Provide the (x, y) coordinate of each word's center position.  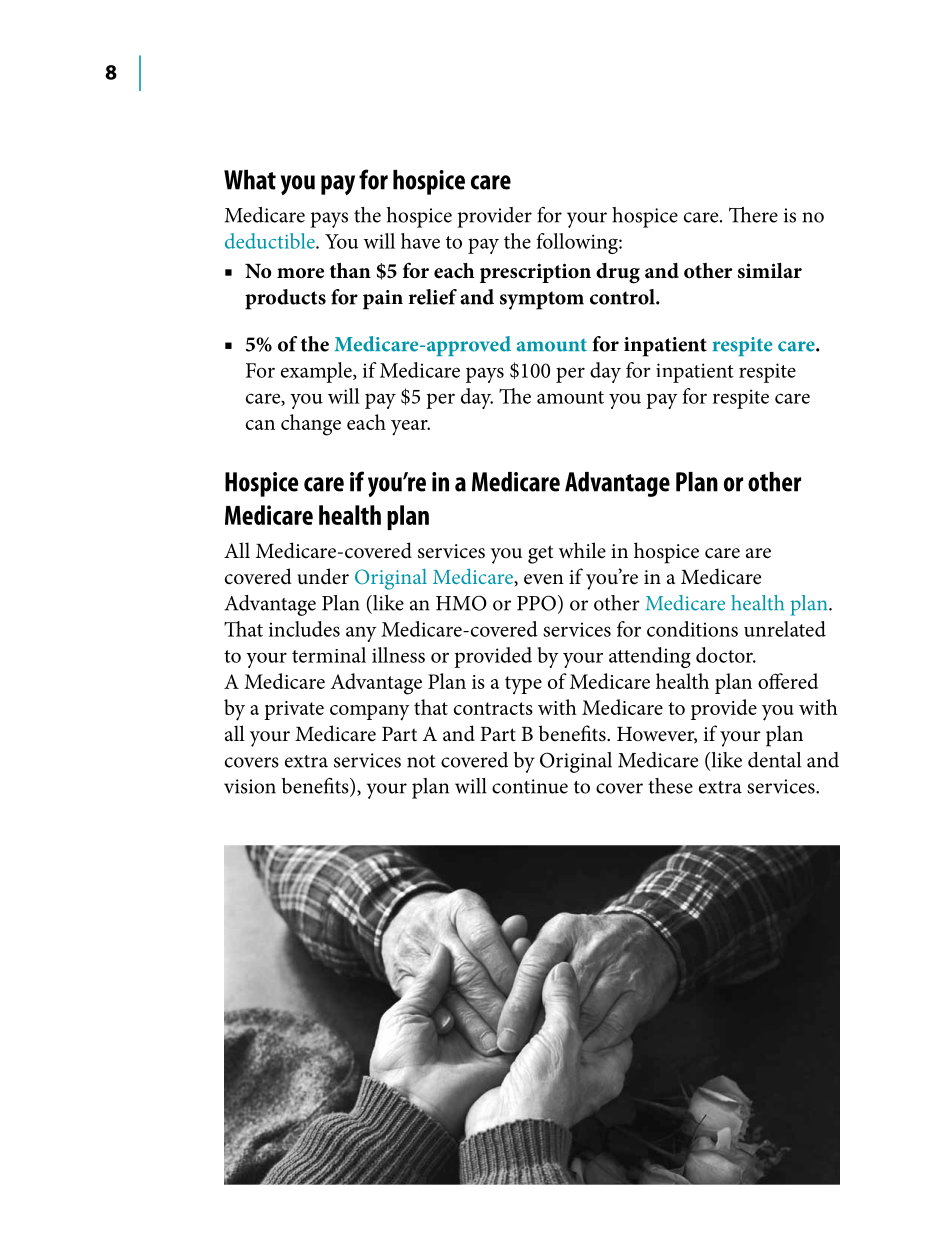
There (753, 215)
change (311, 425)
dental (774, 760)
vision (250, 786)
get (540, 554)
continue (530, 786)
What (250, 180)
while (582, 550)
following (578, 243)
